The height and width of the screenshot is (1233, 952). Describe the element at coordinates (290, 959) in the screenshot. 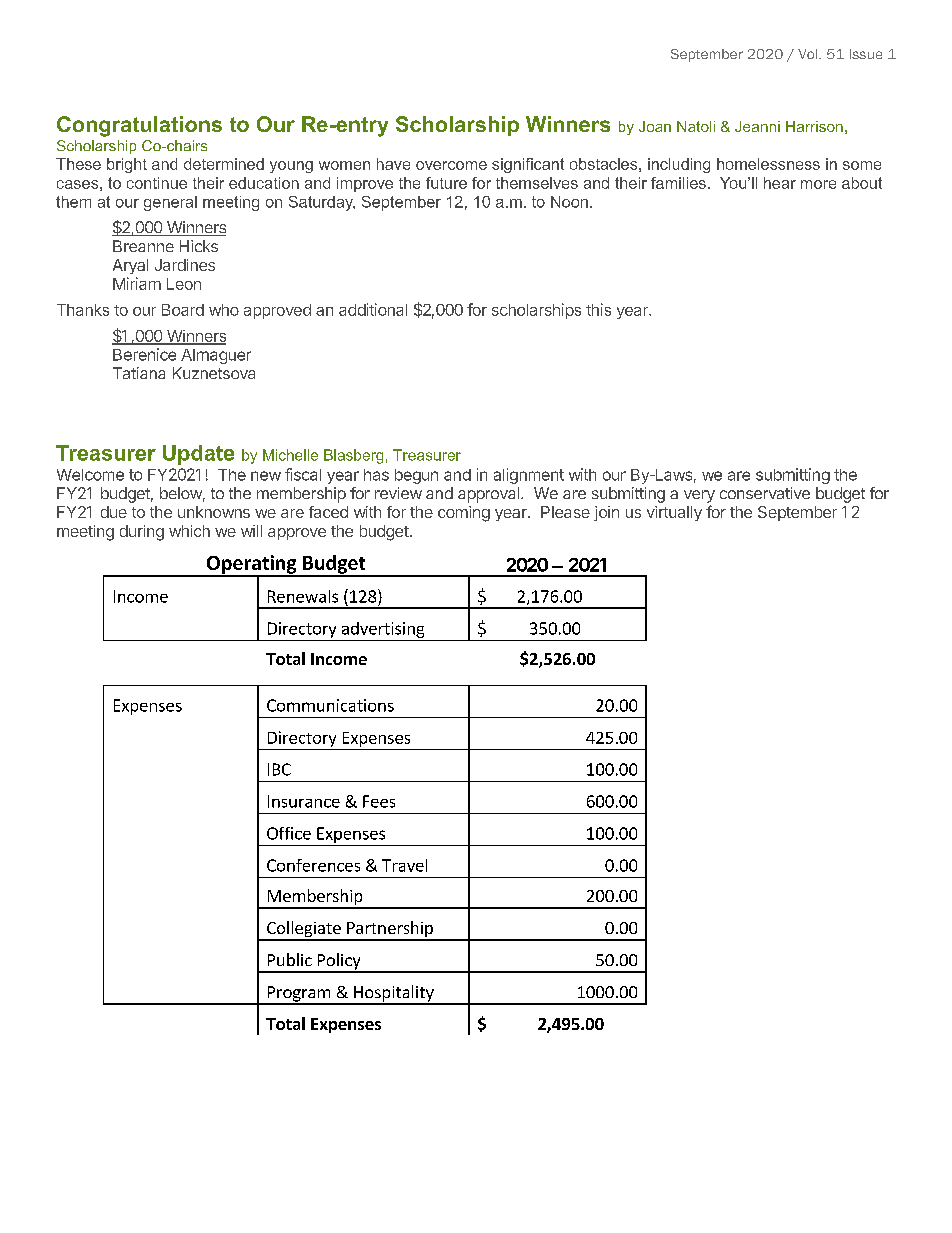

I see `Public` at that location.
